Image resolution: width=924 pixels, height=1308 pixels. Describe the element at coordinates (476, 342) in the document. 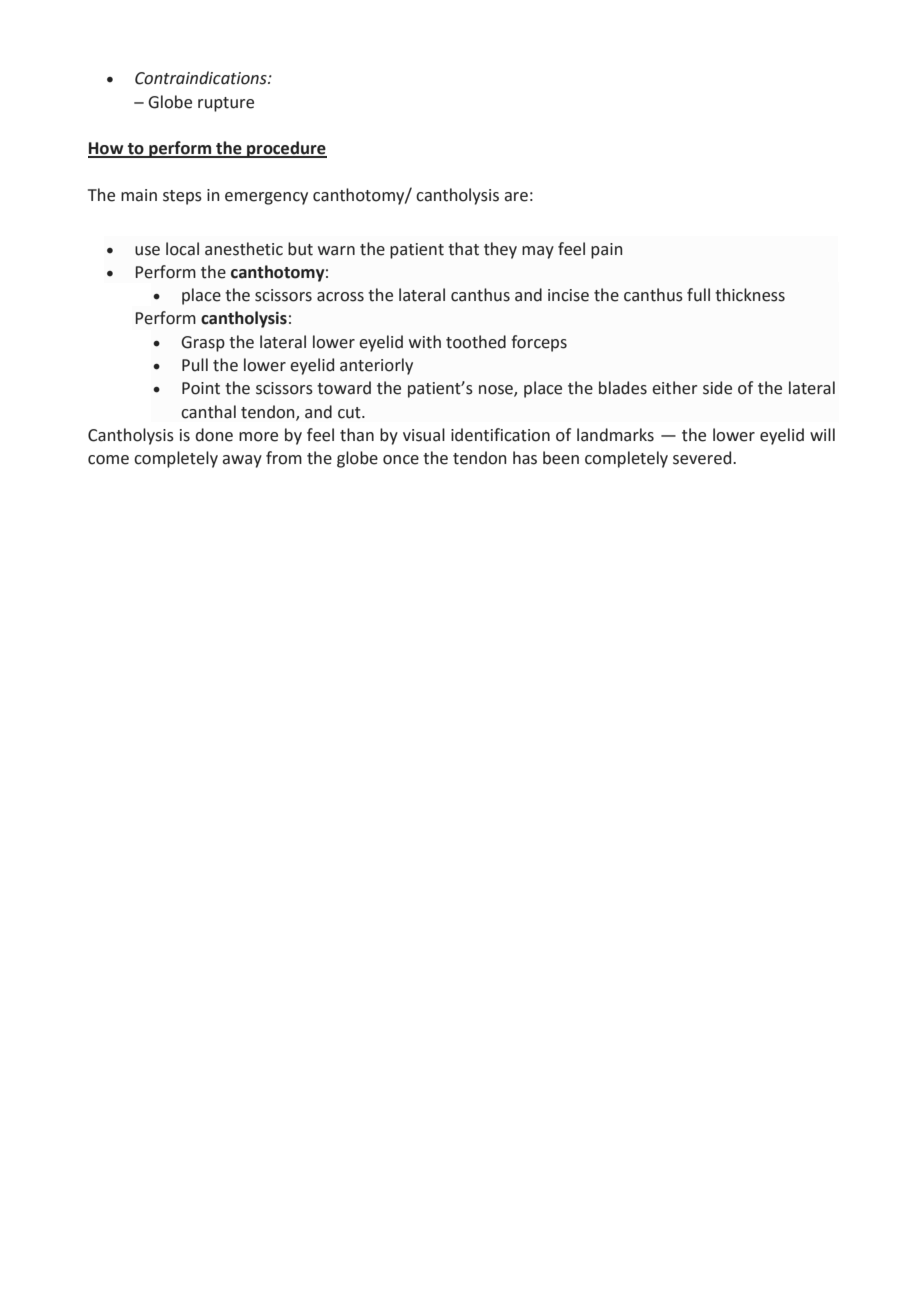

I see `toothed` at that location.
